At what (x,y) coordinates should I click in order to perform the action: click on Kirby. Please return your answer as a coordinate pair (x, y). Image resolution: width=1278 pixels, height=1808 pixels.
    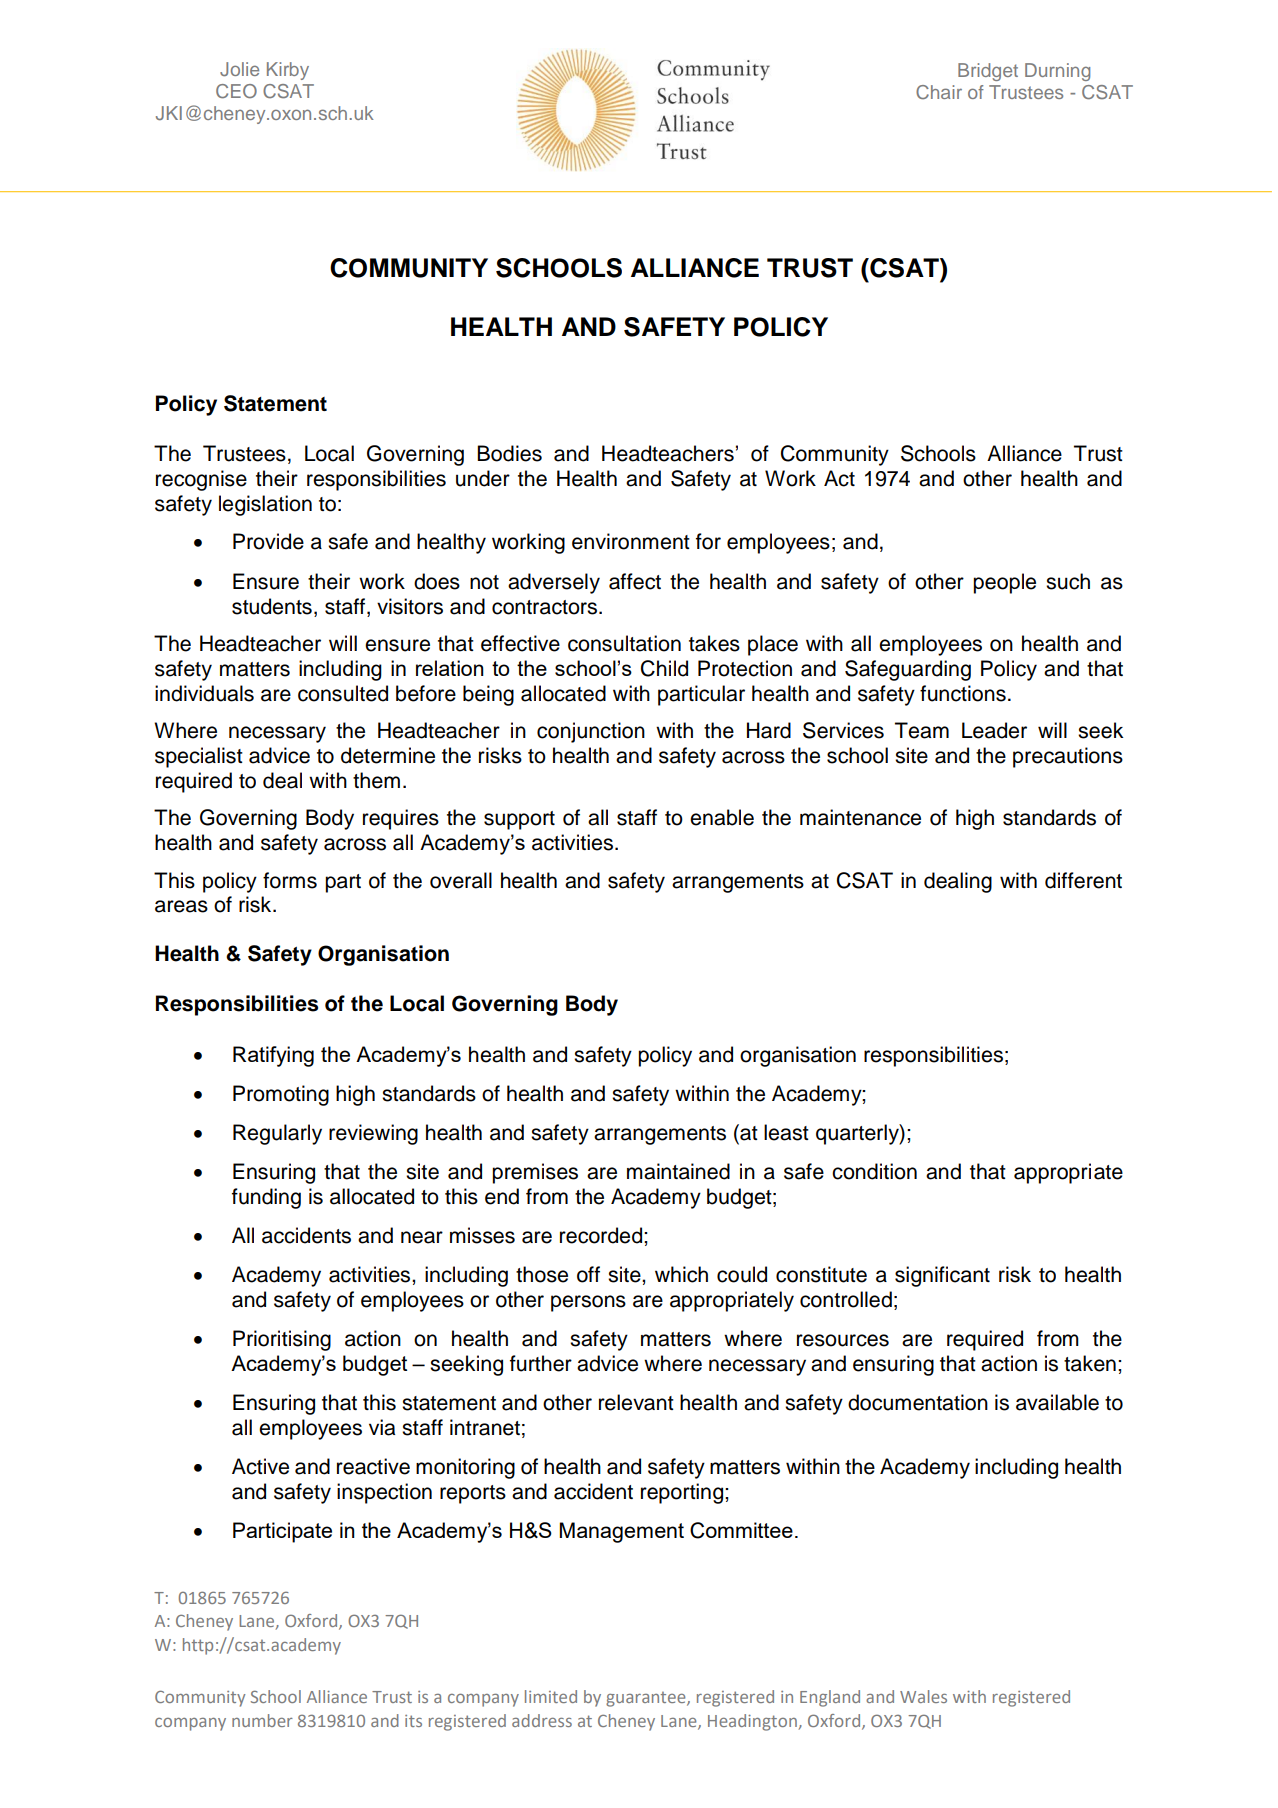
    Looking at the image, I should click on (288, 71).
